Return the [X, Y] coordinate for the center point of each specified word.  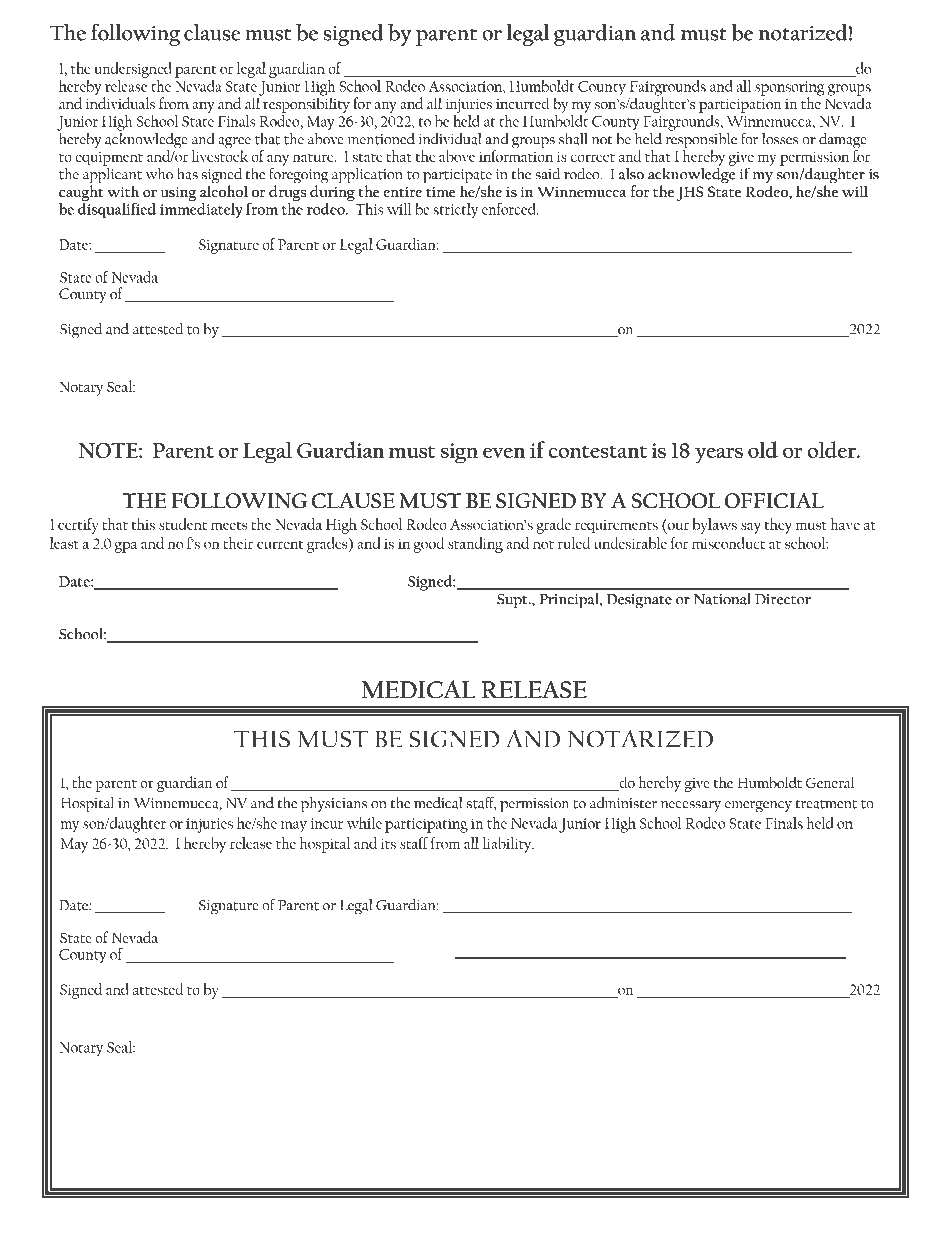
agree [234, 144]
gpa [126, 547]
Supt [513, 601]
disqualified [117, 211]
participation [740, 107]
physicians [334, 805]
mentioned [381, 139]
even [504, 453]
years [719, 455]
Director [783, 599]
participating [426, 825]
